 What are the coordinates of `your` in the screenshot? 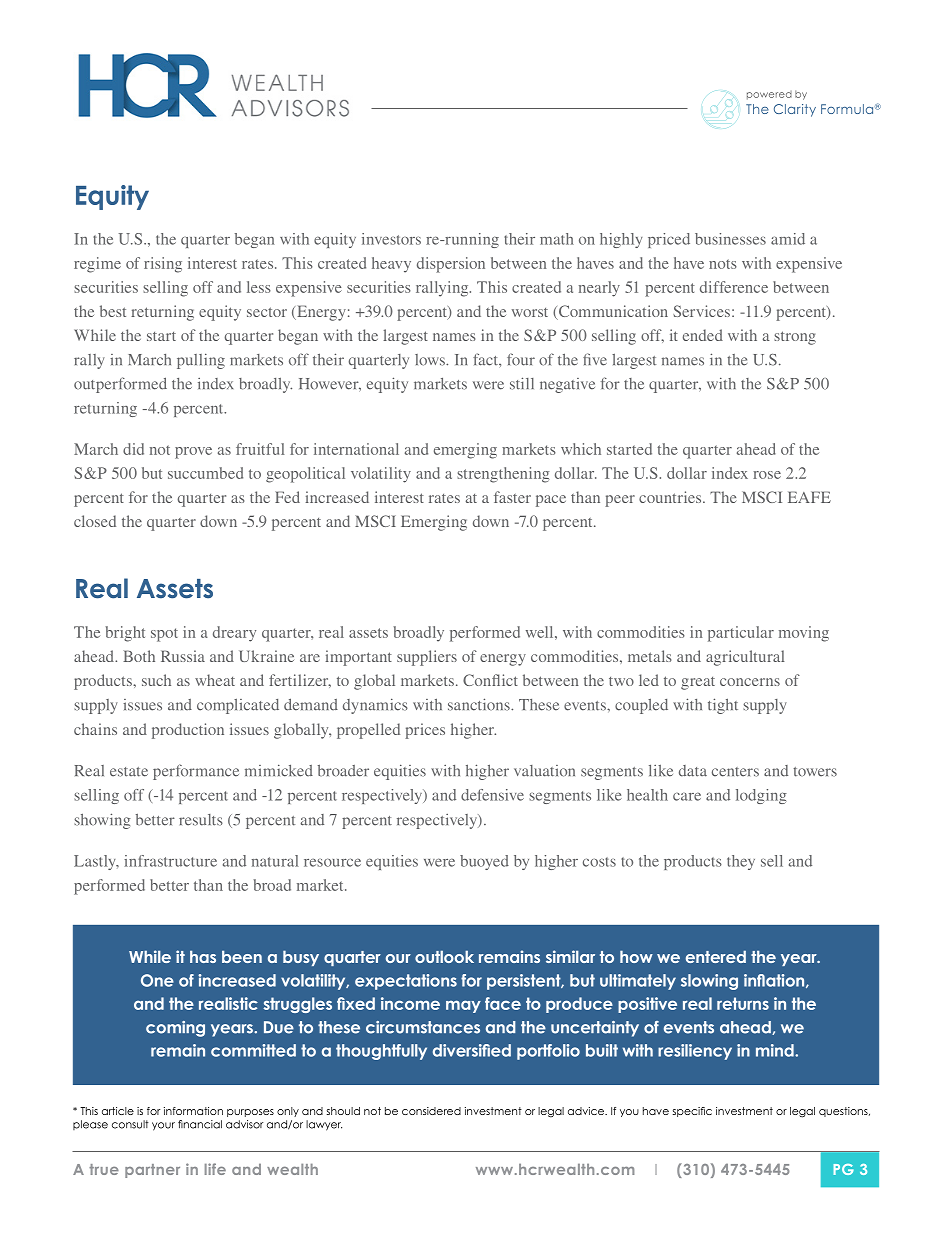 It's located at (163, 1126).
